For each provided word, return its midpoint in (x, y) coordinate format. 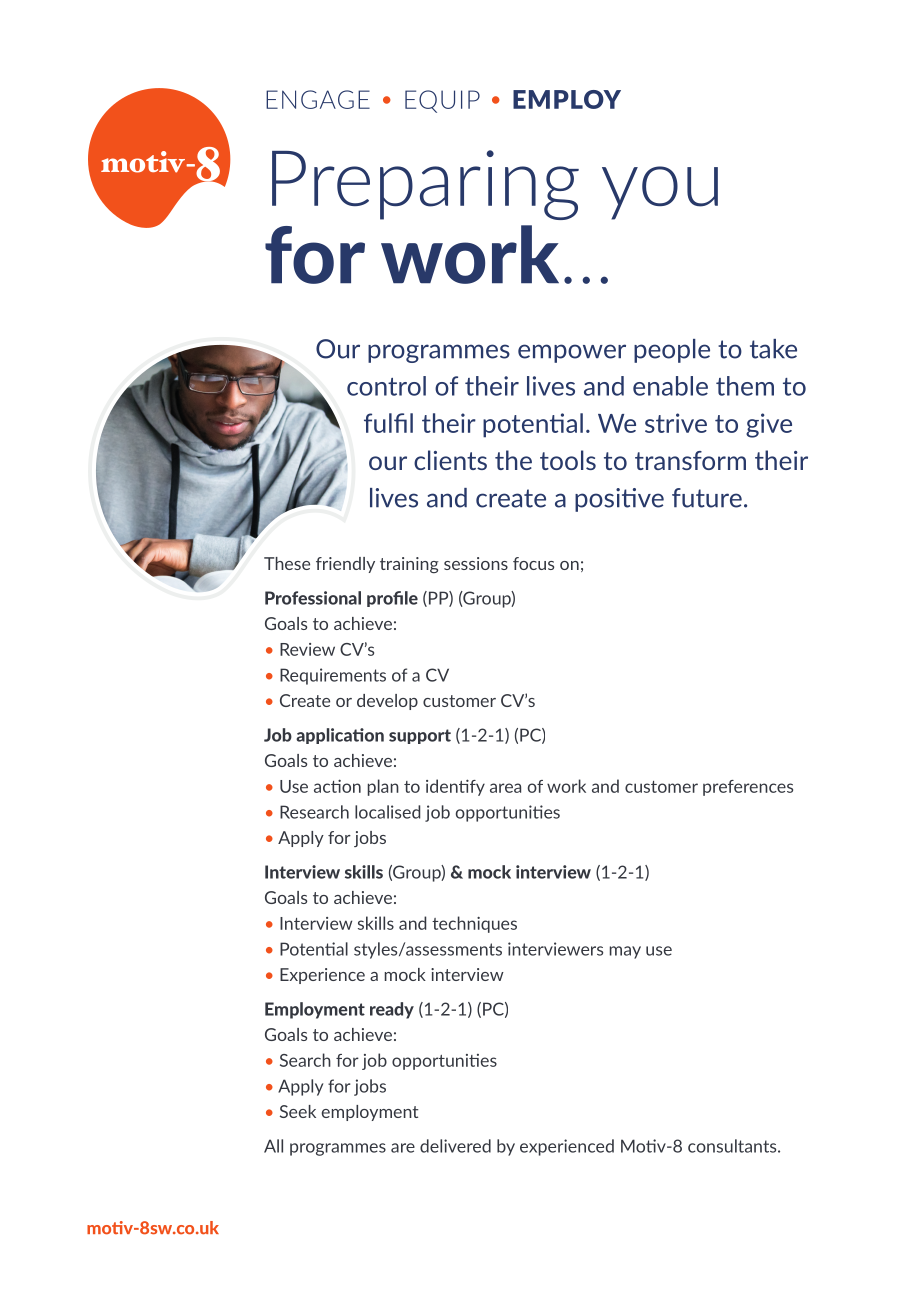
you (660, 193)
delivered (455, 1146)
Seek (298, 1111)
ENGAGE (318, 99)
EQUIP (442, 101)
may (625, 952)
